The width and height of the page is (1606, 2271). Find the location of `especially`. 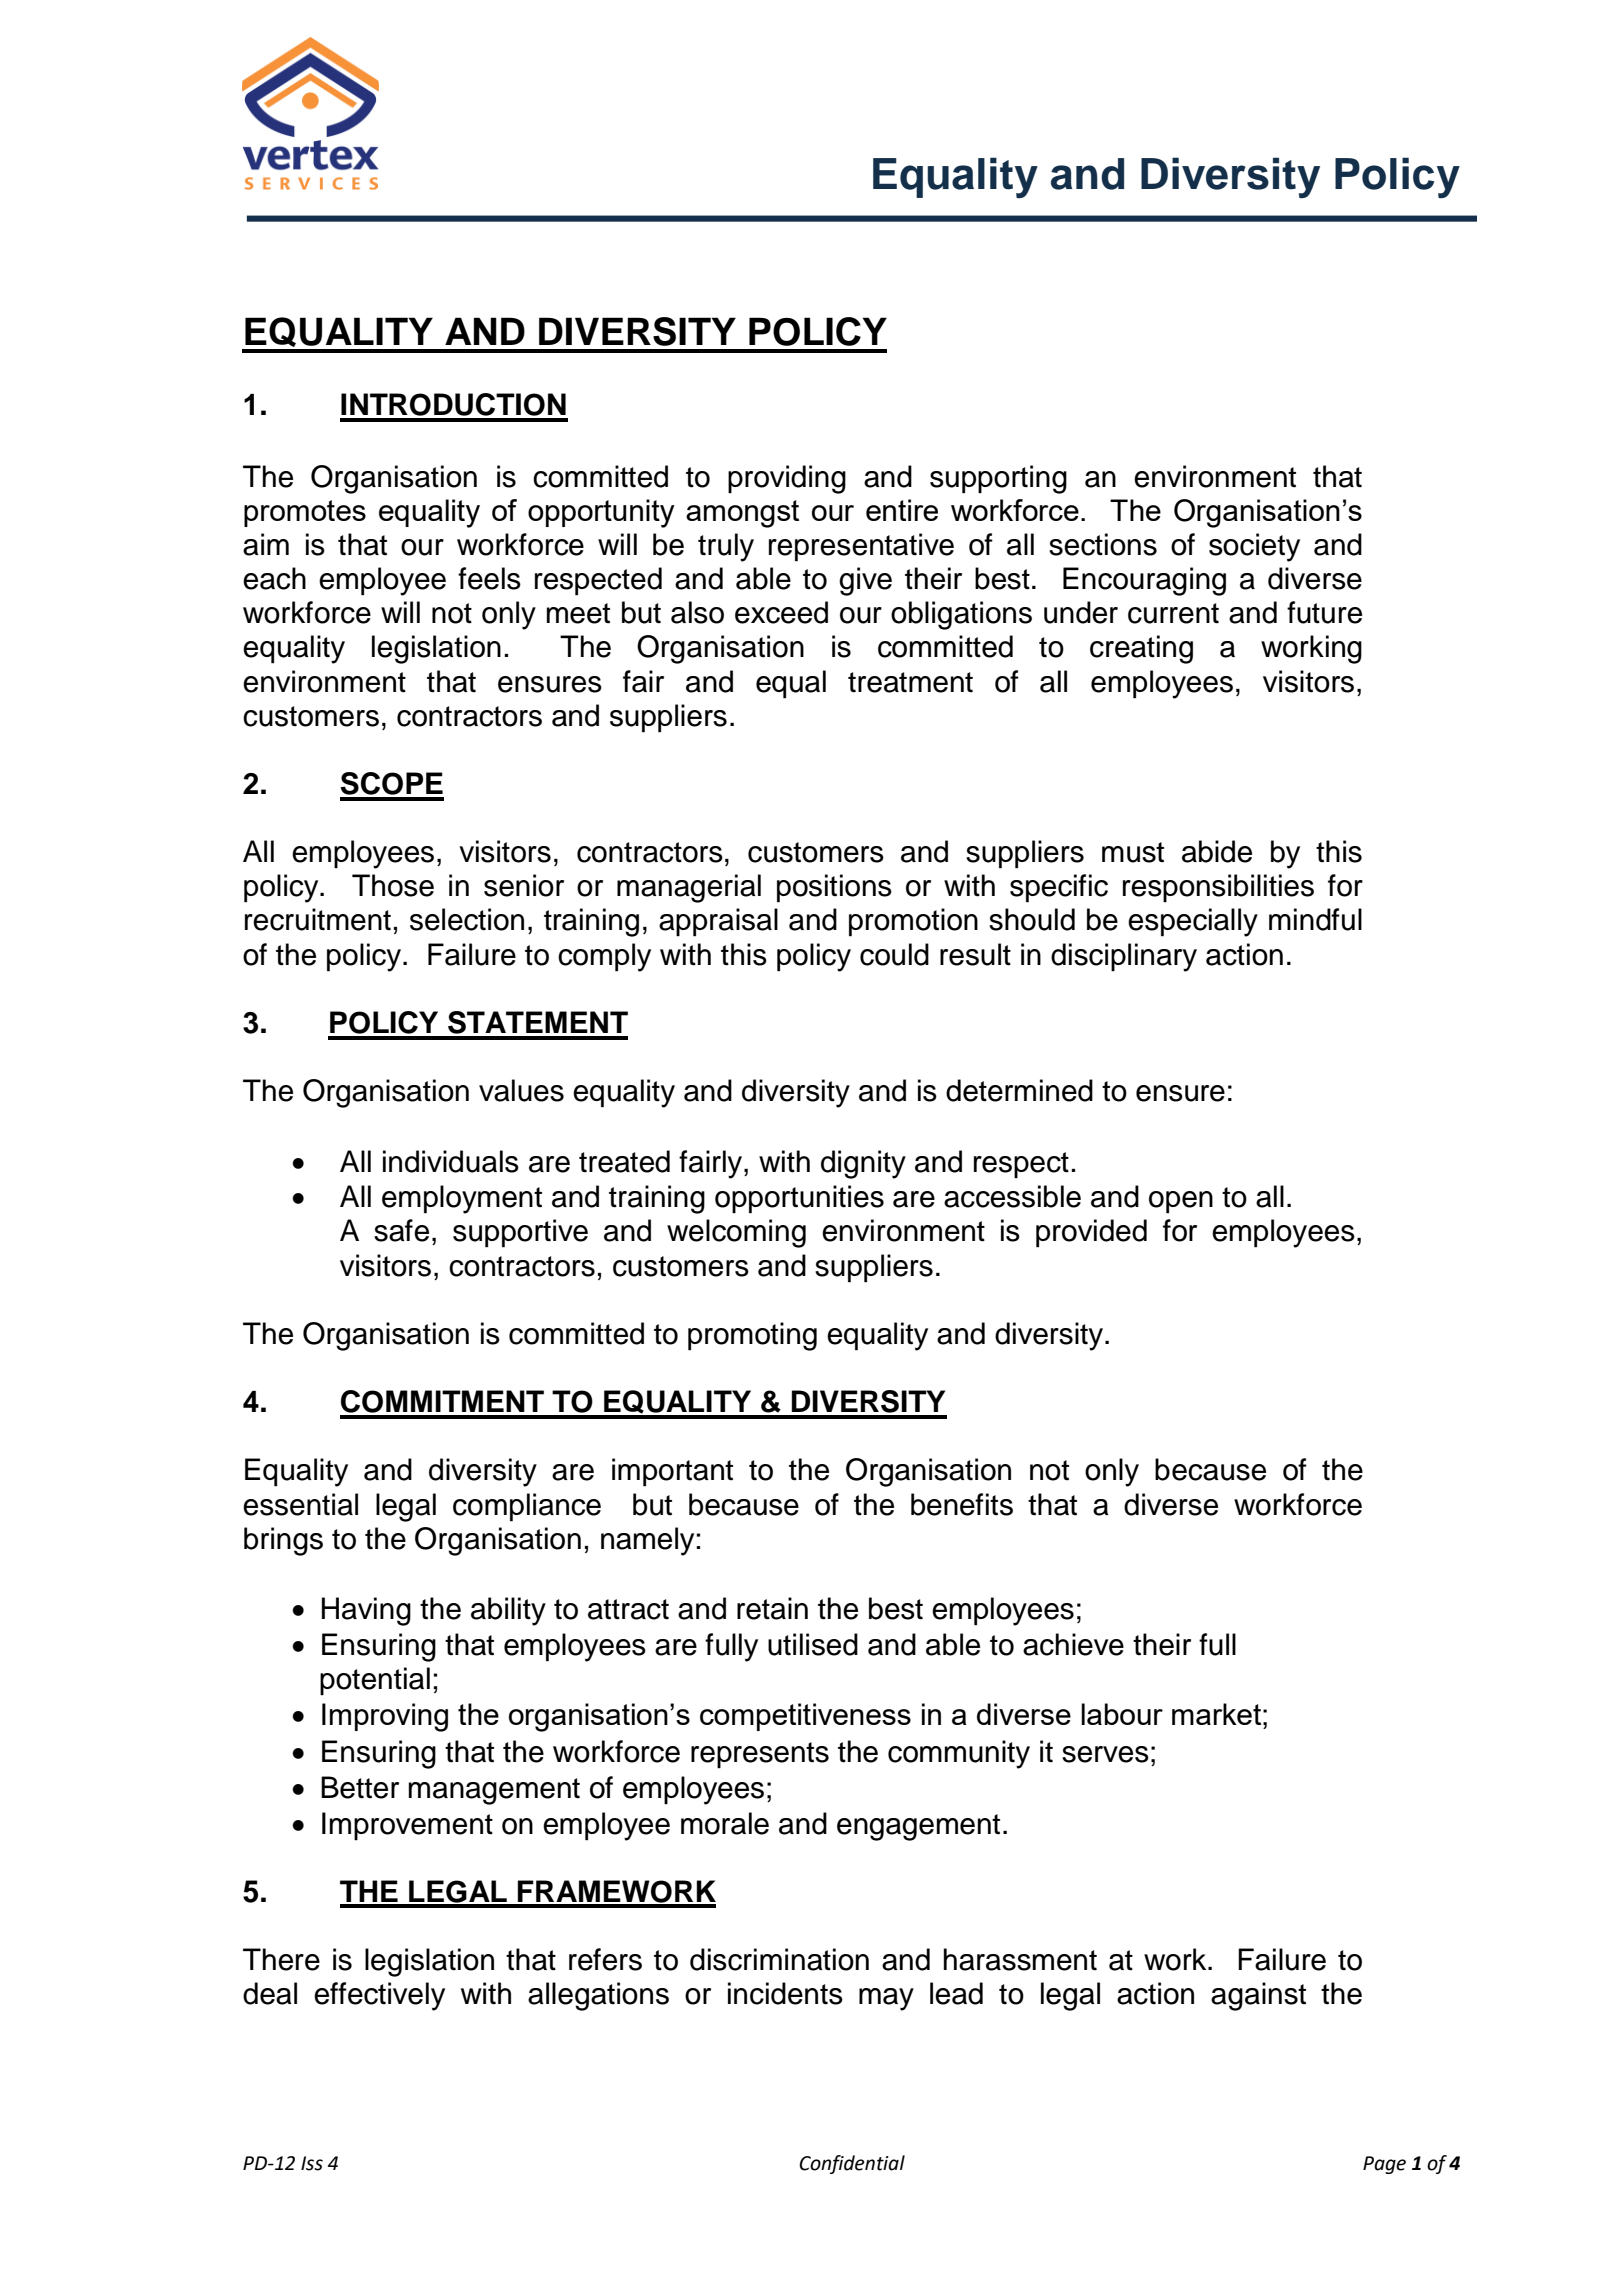

especially is located at coordinates (1193, 922).
